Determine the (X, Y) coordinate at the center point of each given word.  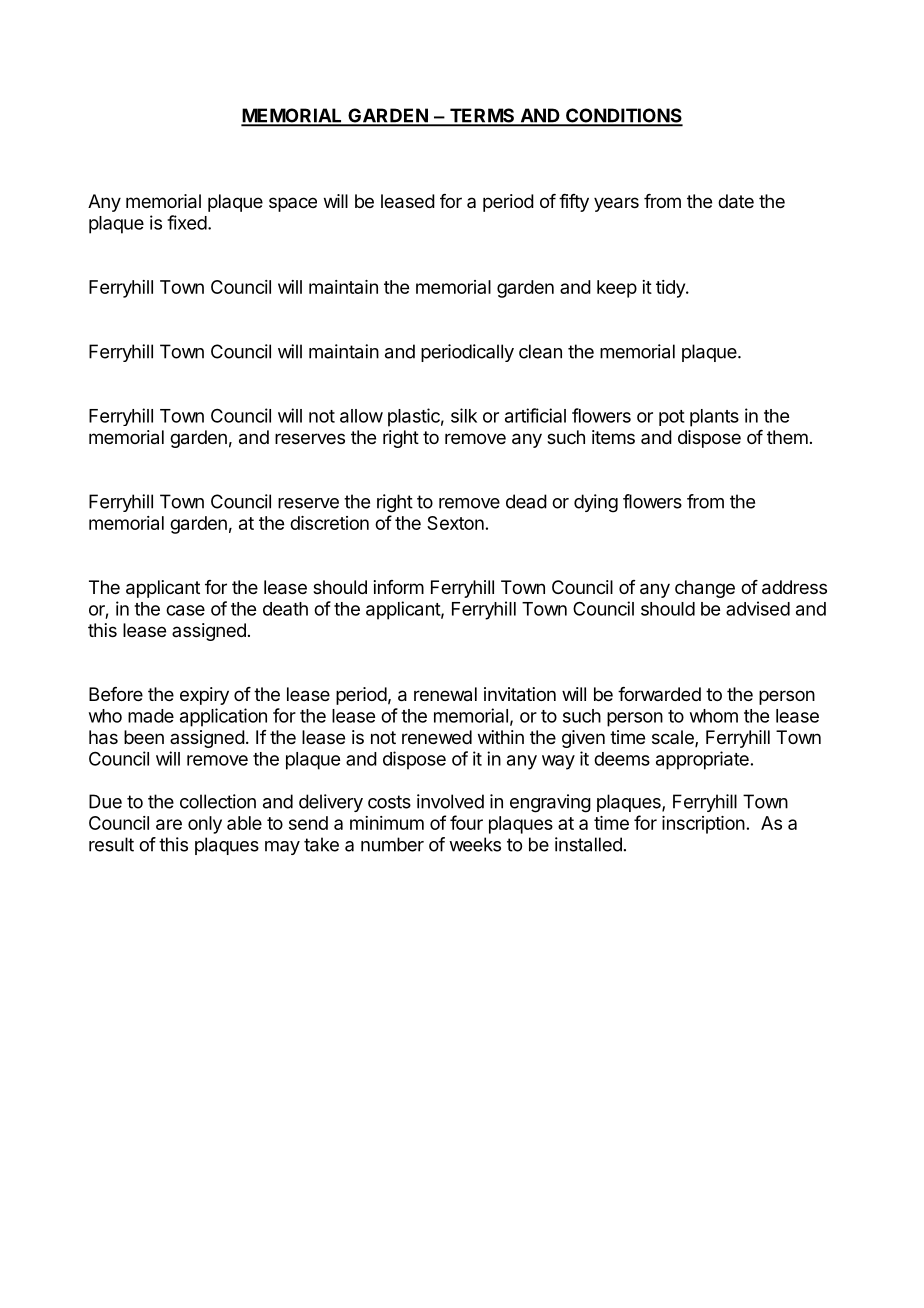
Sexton (455, 523)
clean (540, 351)
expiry (204, 696)
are (169, 824)
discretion (329, 523)
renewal (445, 694)
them (787, 437)
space (293, 204)
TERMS (482, 116)
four (466, 822)
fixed (187, 222)
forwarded (659, 694)
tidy (671, 289)
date (736, 201)
